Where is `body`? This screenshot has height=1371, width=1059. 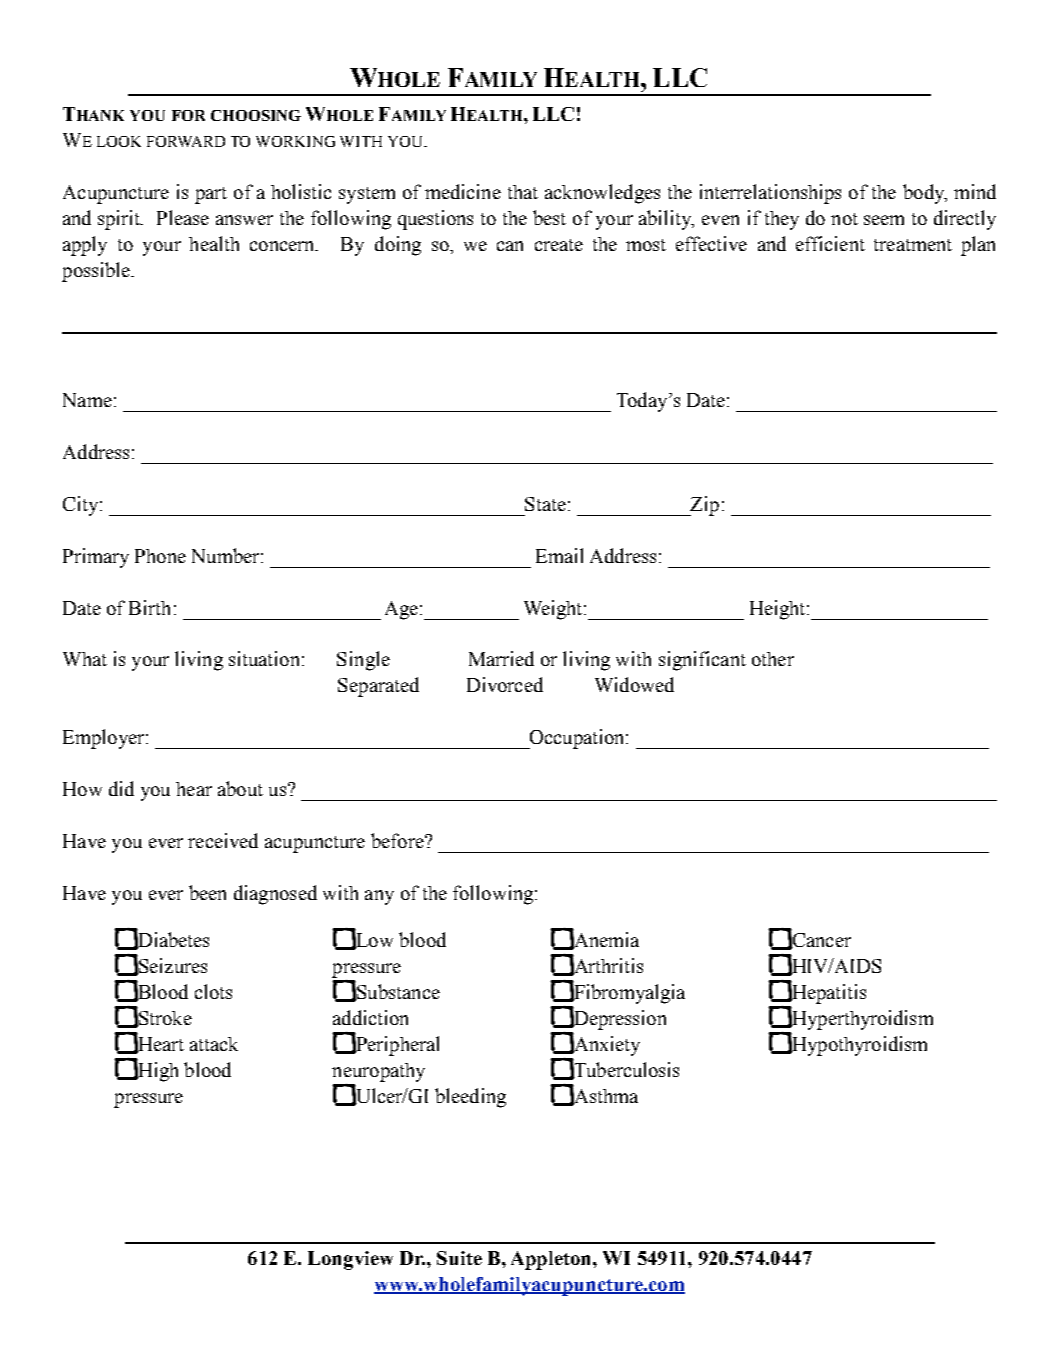 body is located at coordinates (925, 194).
